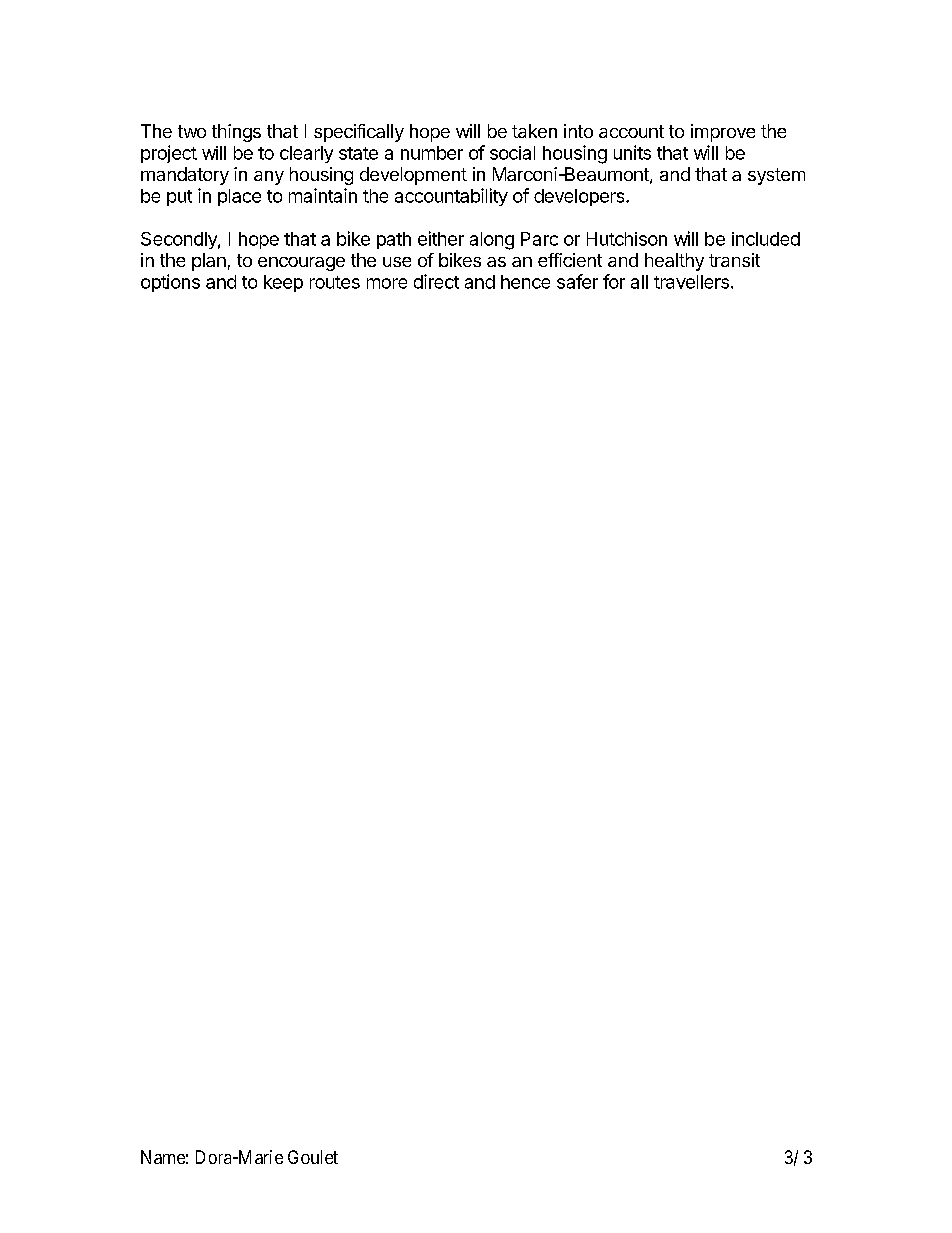 This image has height=1233, width=952. I want to click on along, so click(492, 241).
